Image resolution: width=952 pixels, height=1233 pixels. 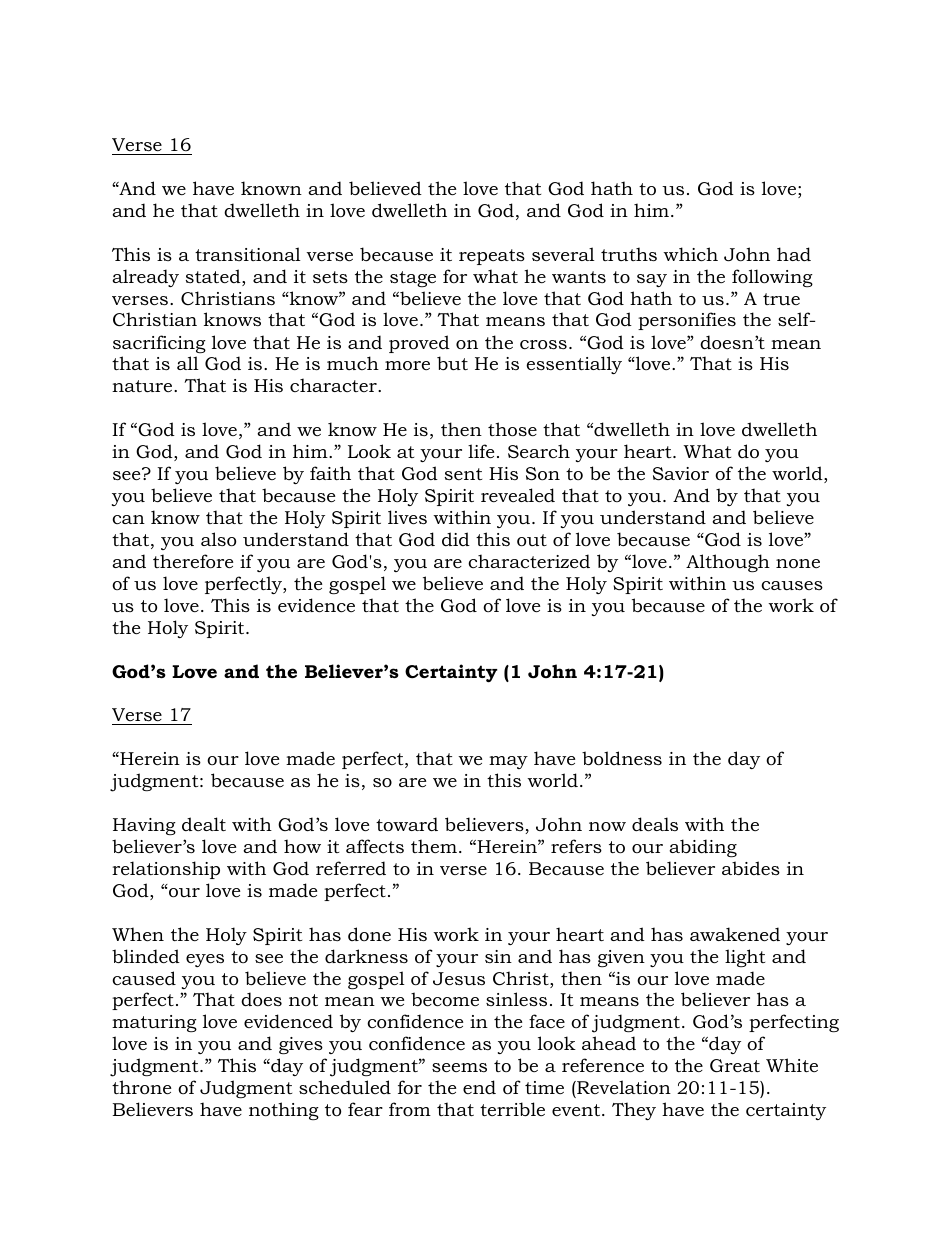 I want to click on end, so click(x=479, y=1087).
